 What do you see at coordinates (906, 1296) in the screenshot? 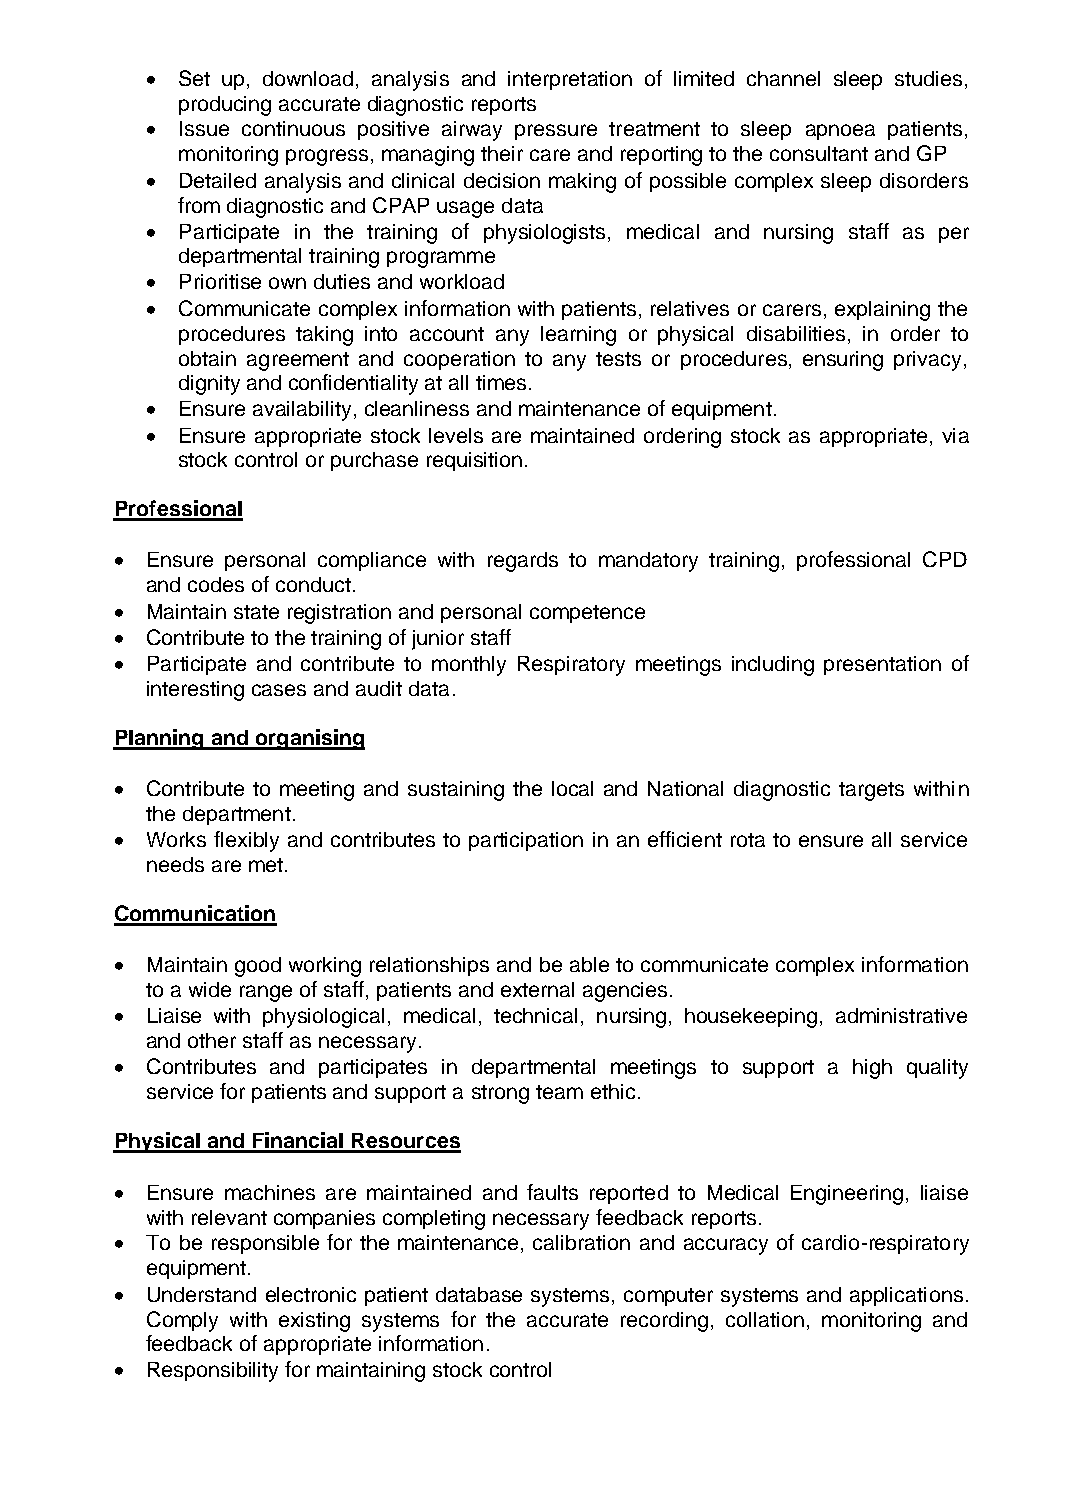
I see `applications` at bounding box center [906, 1296].
